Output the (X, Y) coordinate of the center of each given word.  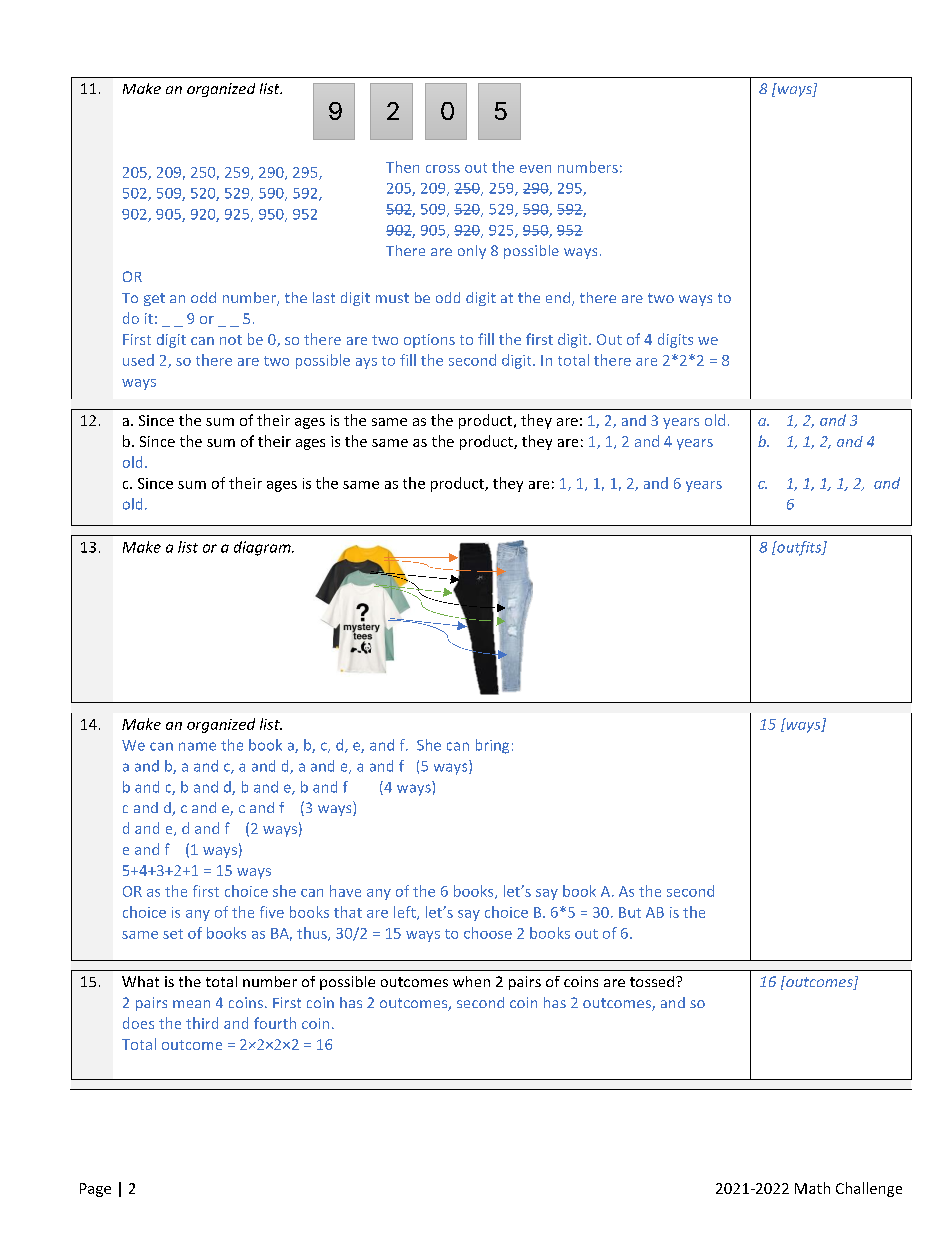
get (154, 299)
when (471, 981)
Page (95, 1190)
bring (492, 746)
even (535, 169)
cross (443, 169)
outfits (799, 548)
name (197, 746)
